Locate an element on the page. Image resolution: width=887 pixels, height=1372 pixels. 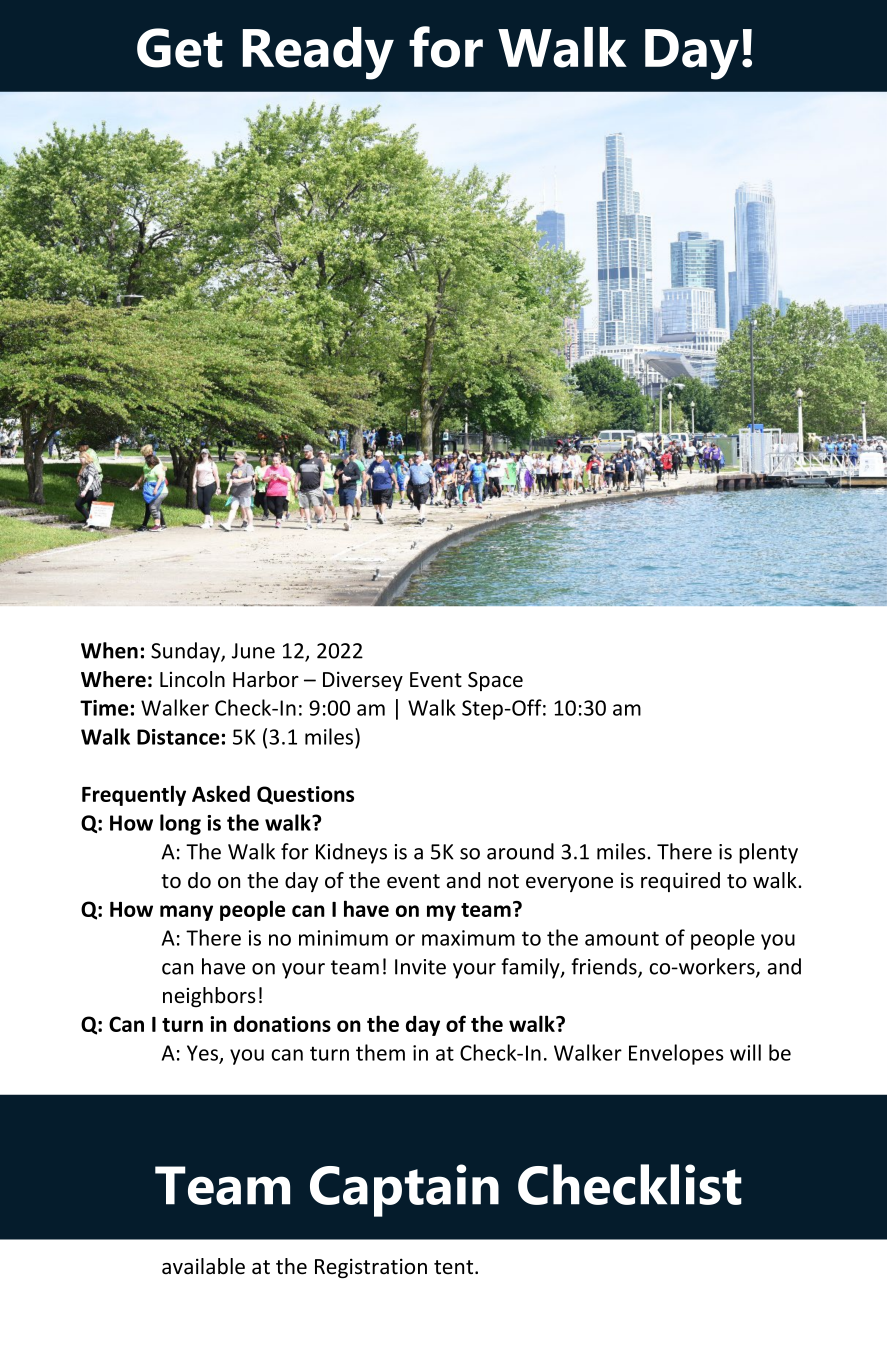
Get is located at coordinates (180, 48).
